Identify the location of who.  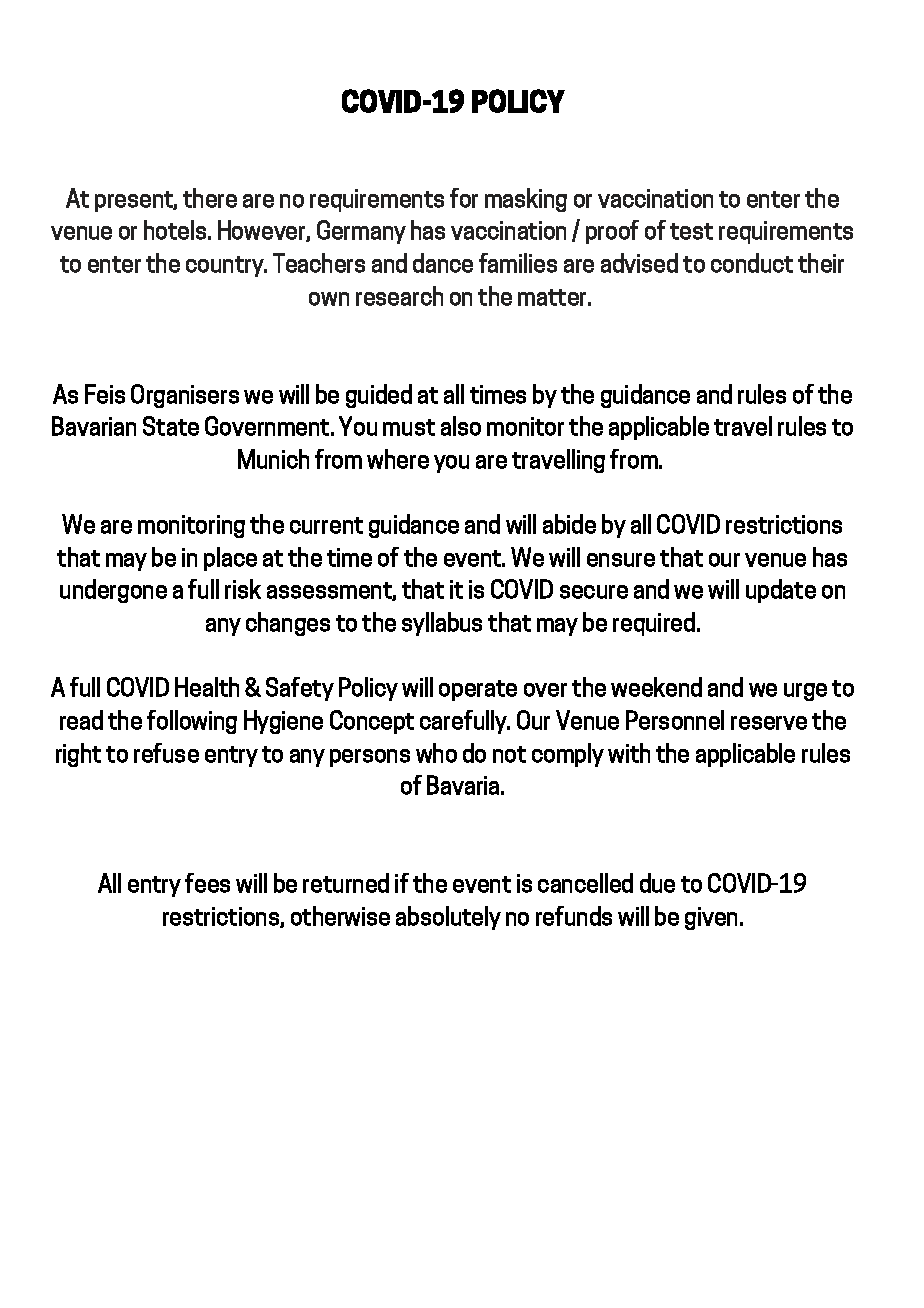
(436, 753).
